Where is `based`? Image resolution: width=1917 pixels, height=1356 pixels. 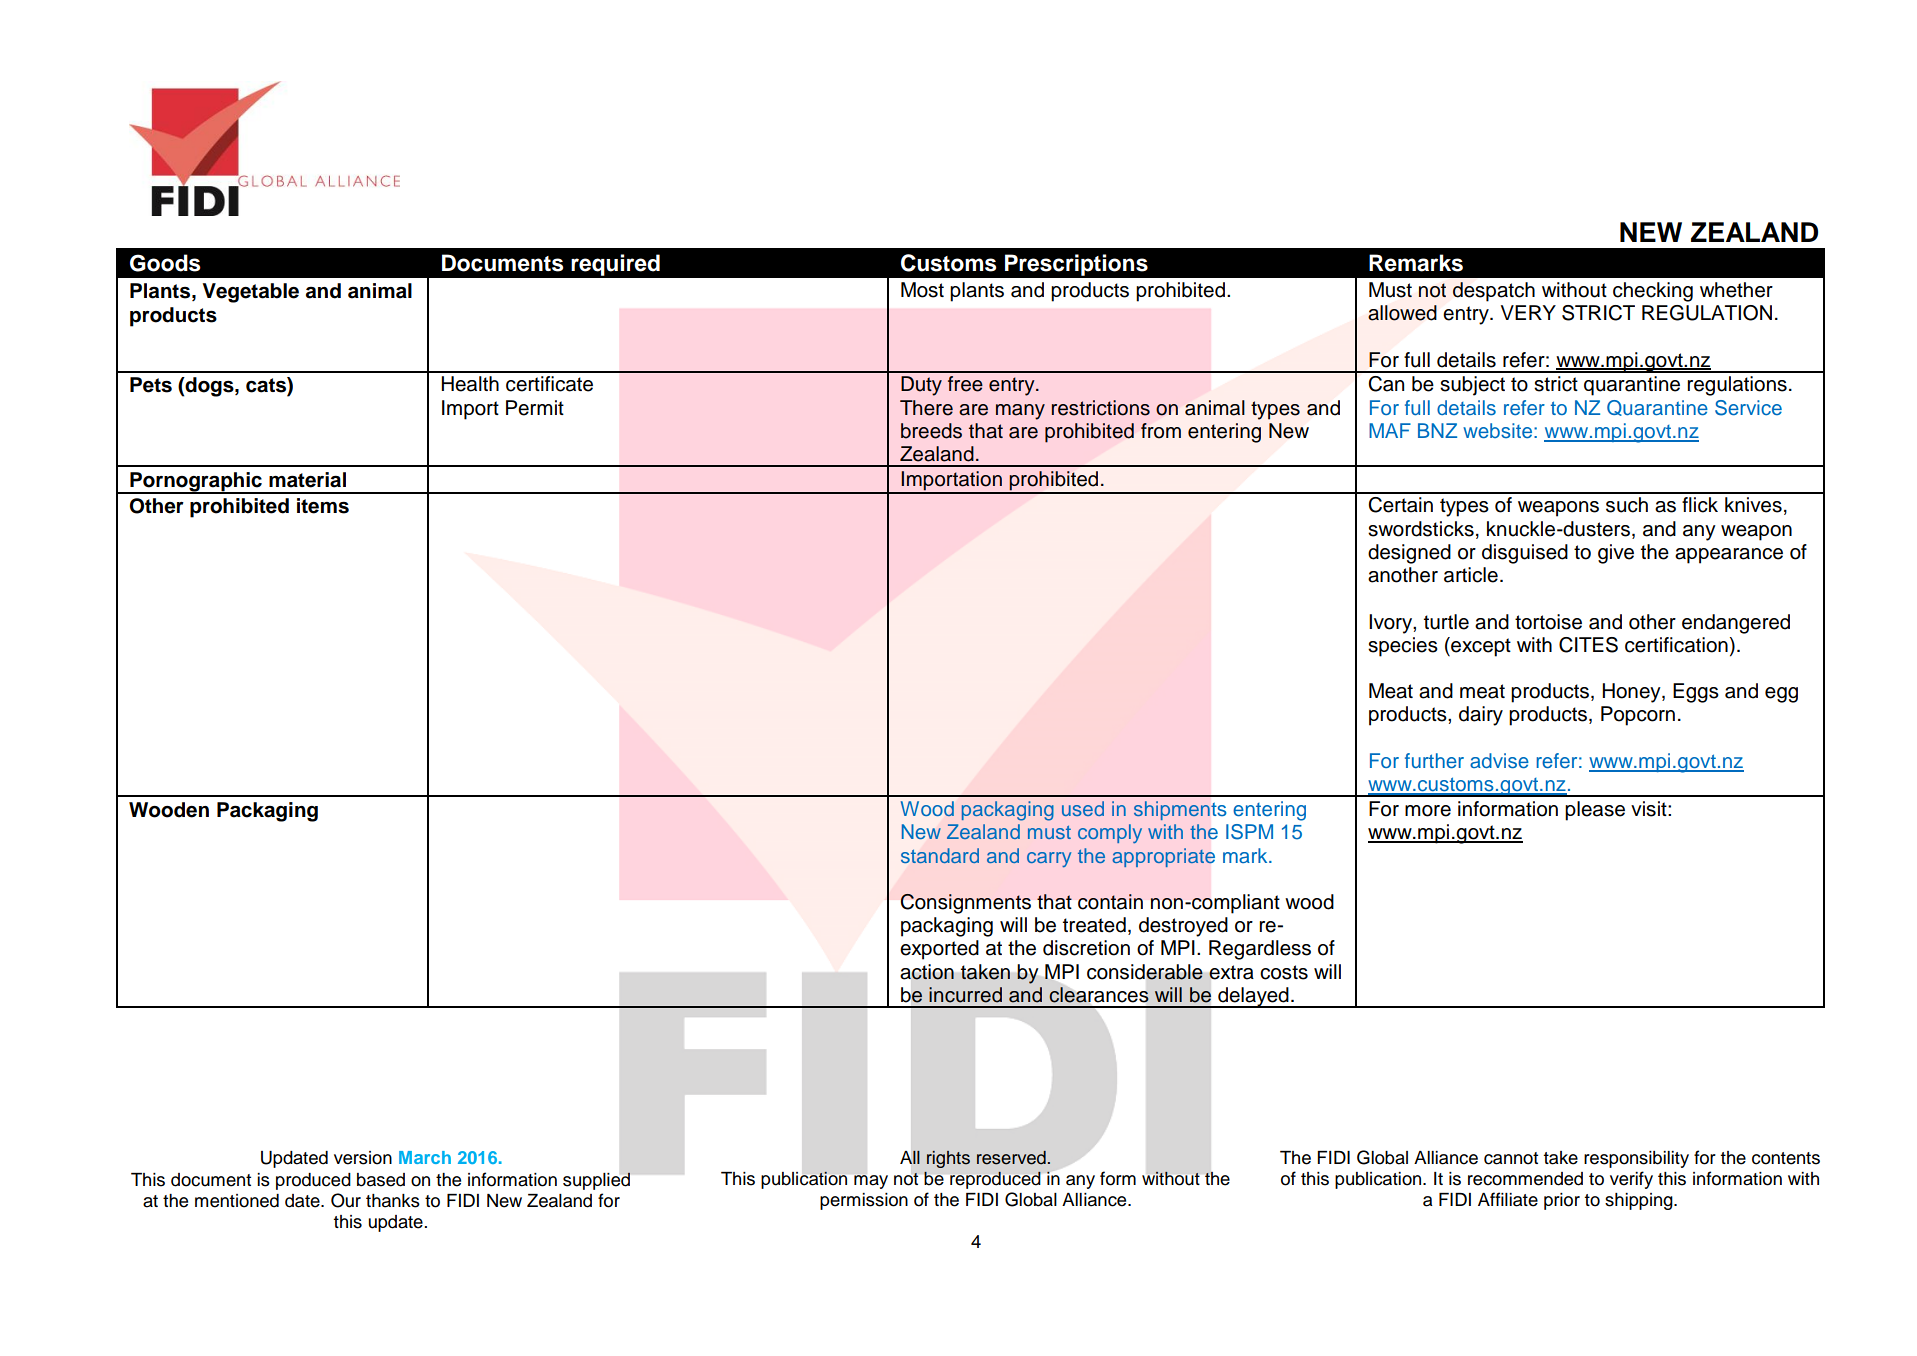
based is located at coordinates (381, 1180).
